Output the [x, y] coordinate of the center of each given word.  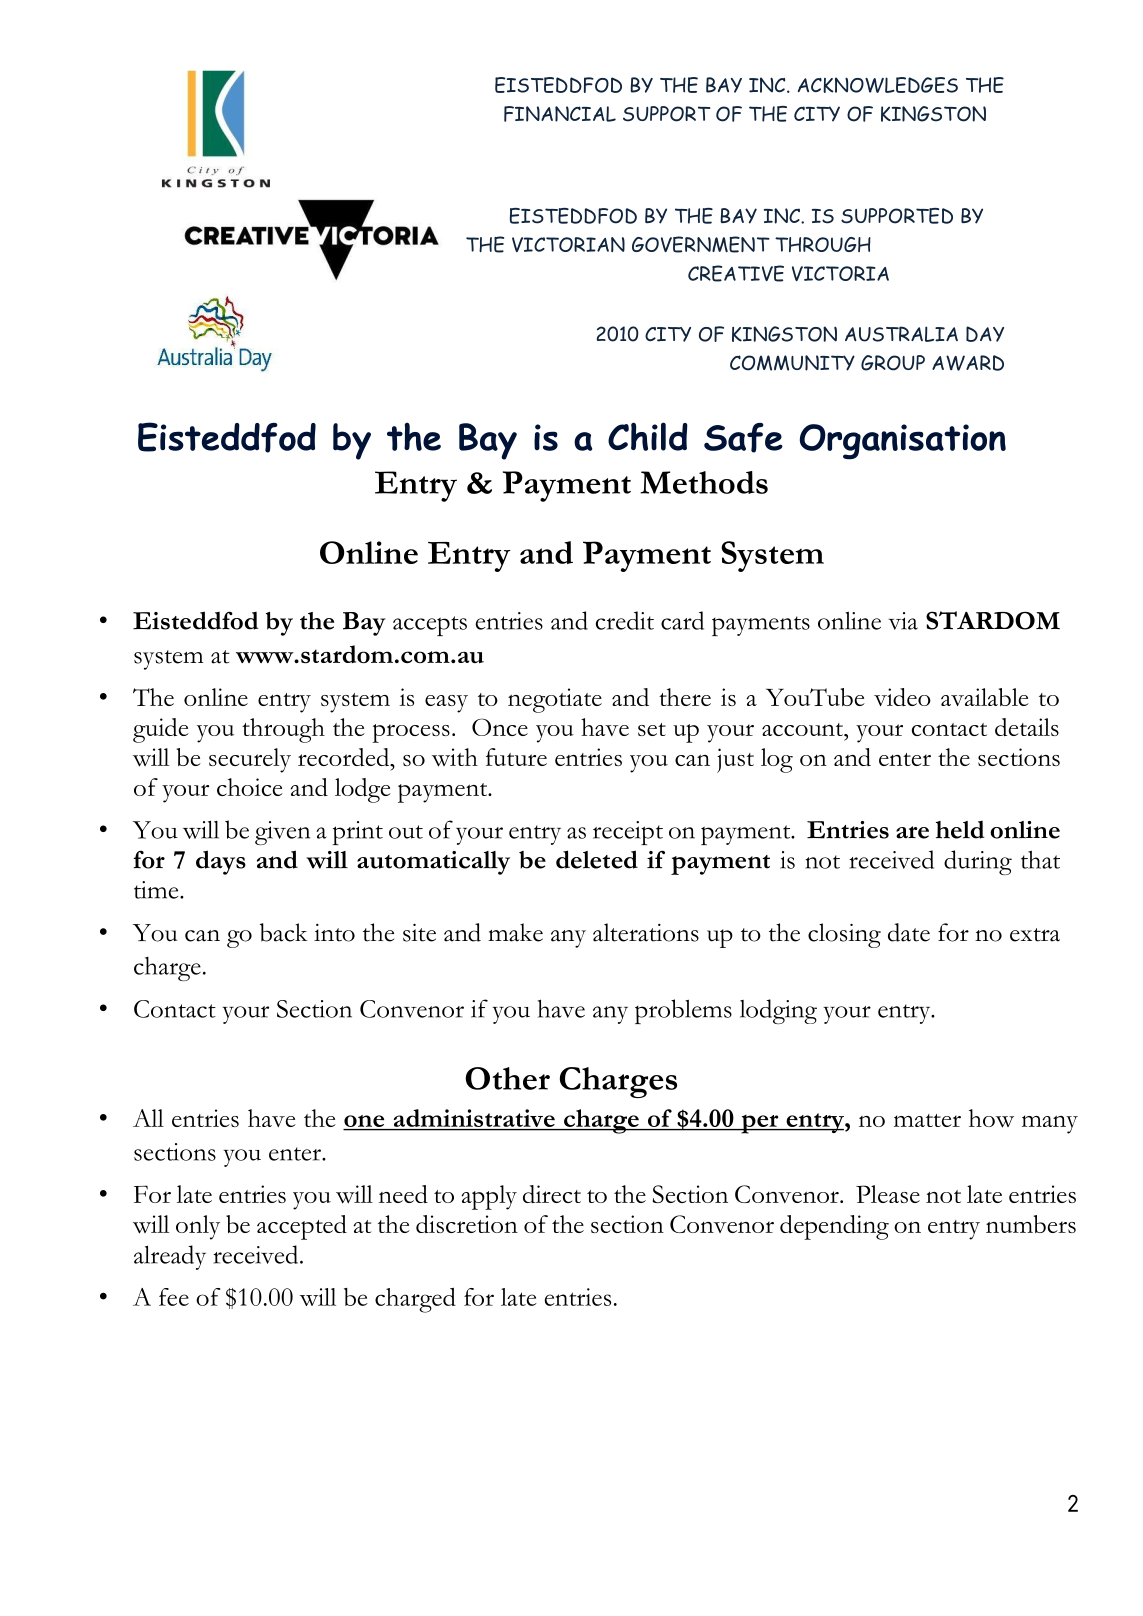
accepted [302, 1227]
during [978, 862]
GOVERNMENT [701, 244]
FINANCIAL [560, 114]
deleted [597, 859]
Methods [704, 482]
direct [552, 1194]
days [221, 862]
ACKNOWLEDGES [878, 85]
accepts [430, 626]
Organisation [903, 442]
